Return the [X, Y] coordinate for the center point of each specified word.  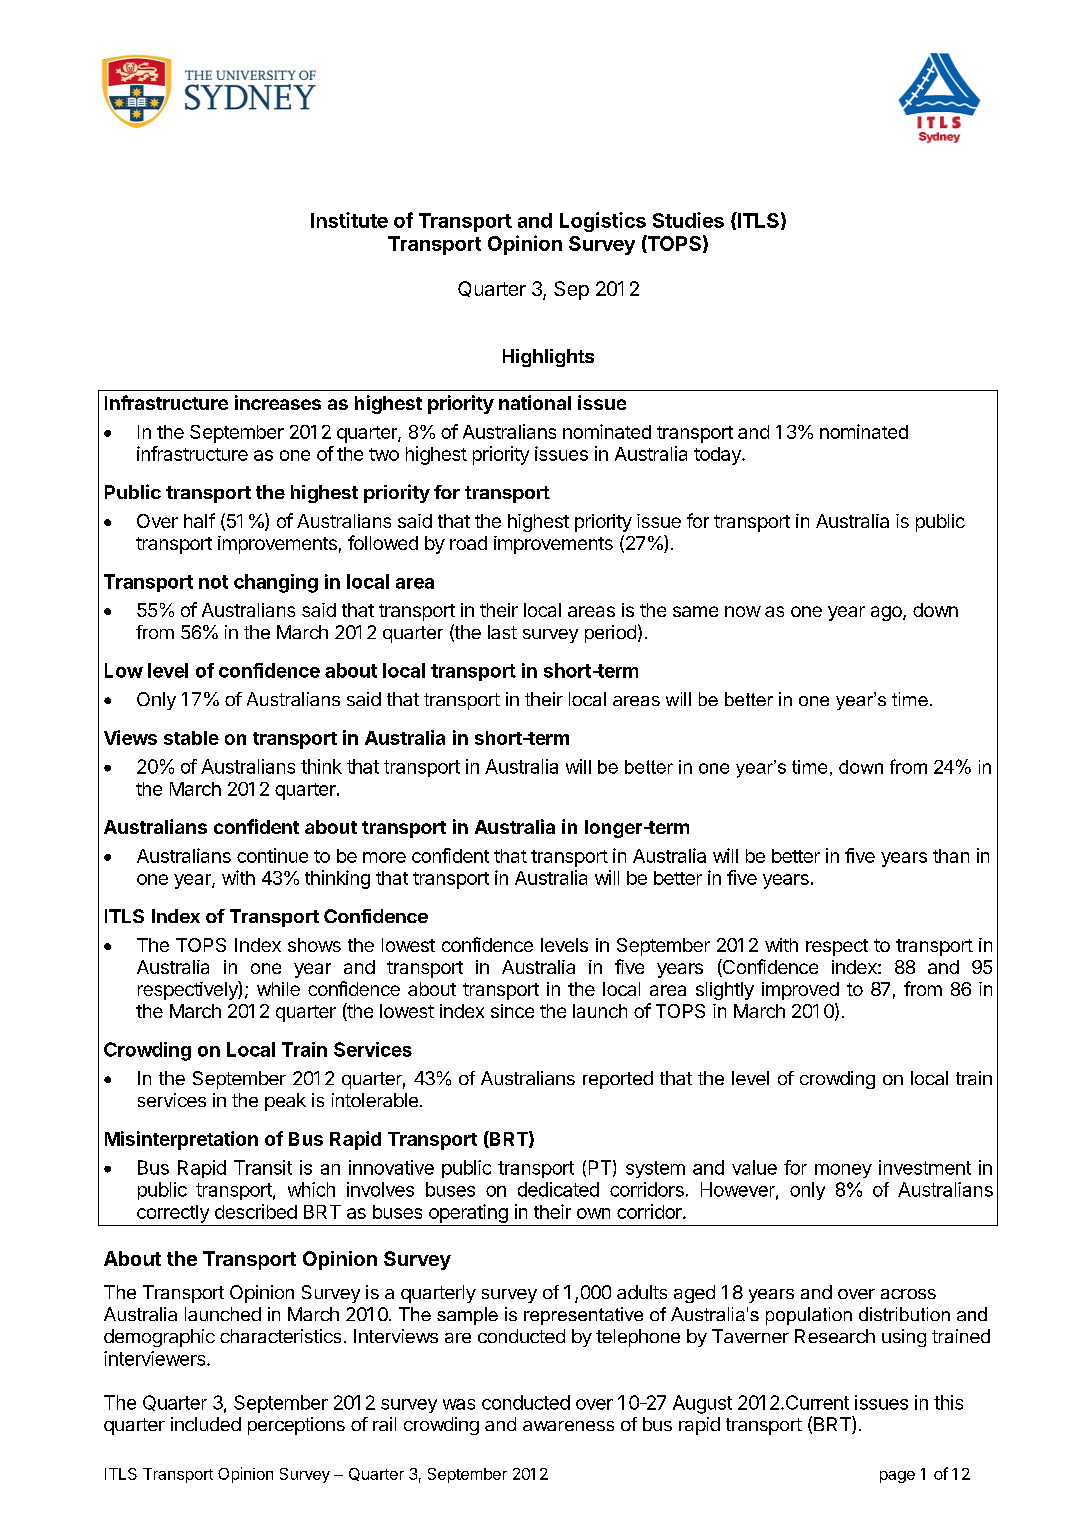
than [951, 856]
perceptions [296, 1426]
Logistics [603, 222]
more [384, 857]
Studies [688, 220]
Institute [349, 220]
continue [272, 855]
